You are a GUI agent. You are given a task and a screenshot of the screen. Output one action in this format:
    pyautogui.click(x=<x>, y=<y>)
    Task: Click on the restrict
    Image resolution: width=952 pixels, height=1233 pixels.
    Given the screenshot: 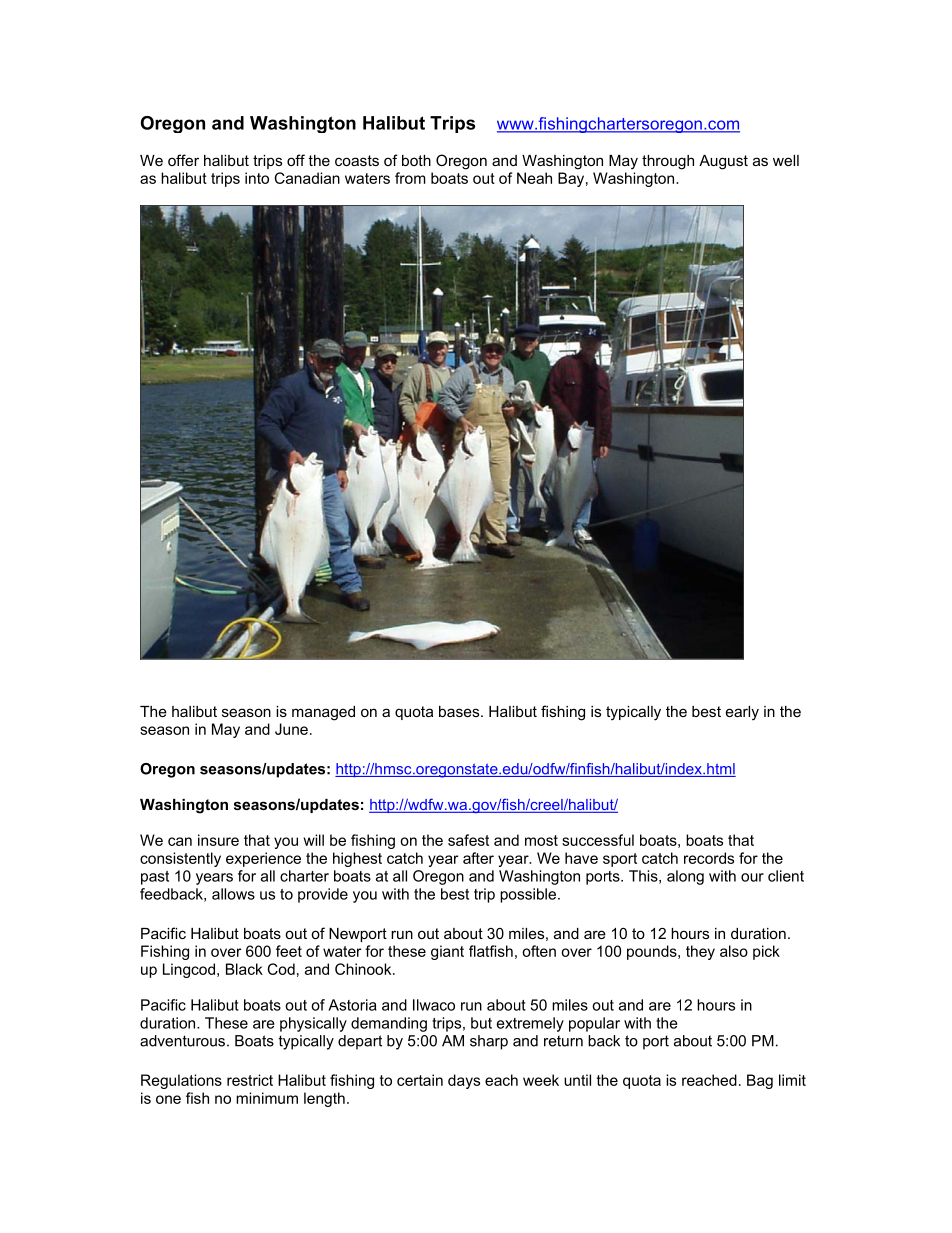 What is the action you would take?
    pyautogui.click(x=250, y=1080)
